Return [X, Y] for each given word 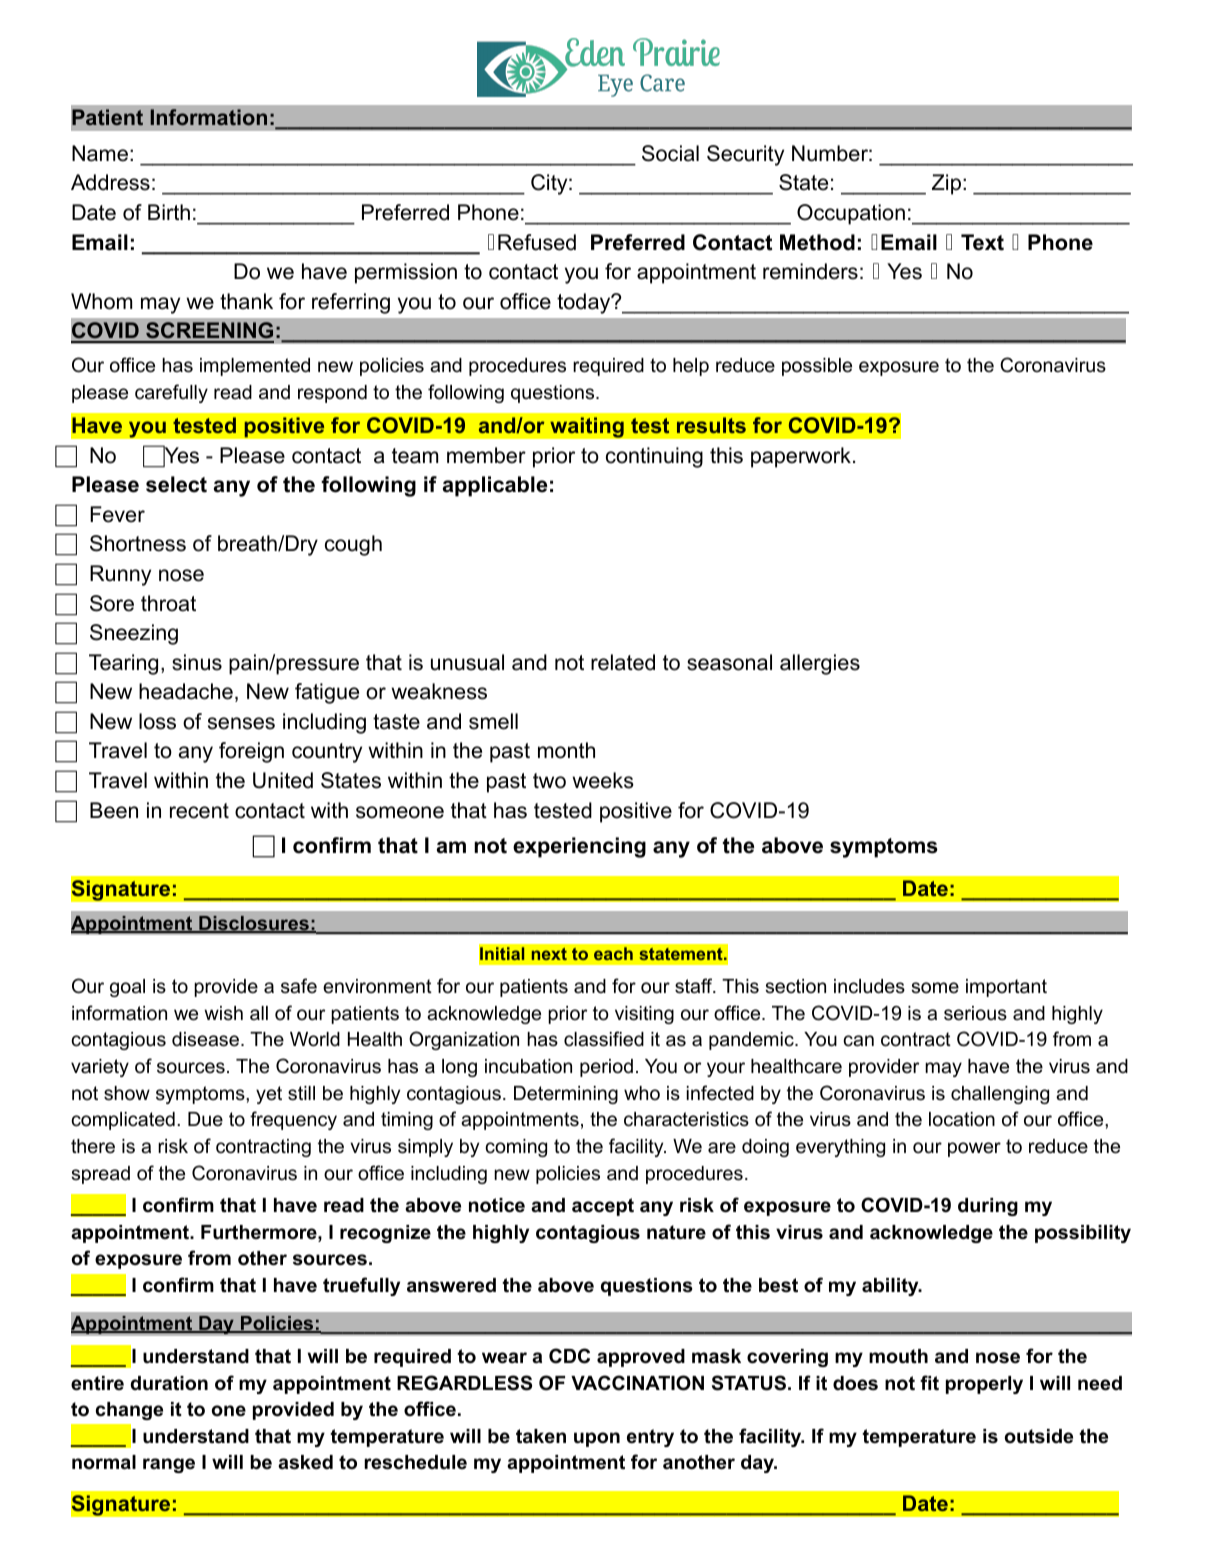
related [623, 662]
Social [670, 153]
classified [604, 1039]
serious [975, 1013]
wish [223, 1013]
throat [168, 603]
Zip [946, 184]
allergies [820, 664]
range [169, 1465]
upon [597, 1439]
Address [110, 182]
